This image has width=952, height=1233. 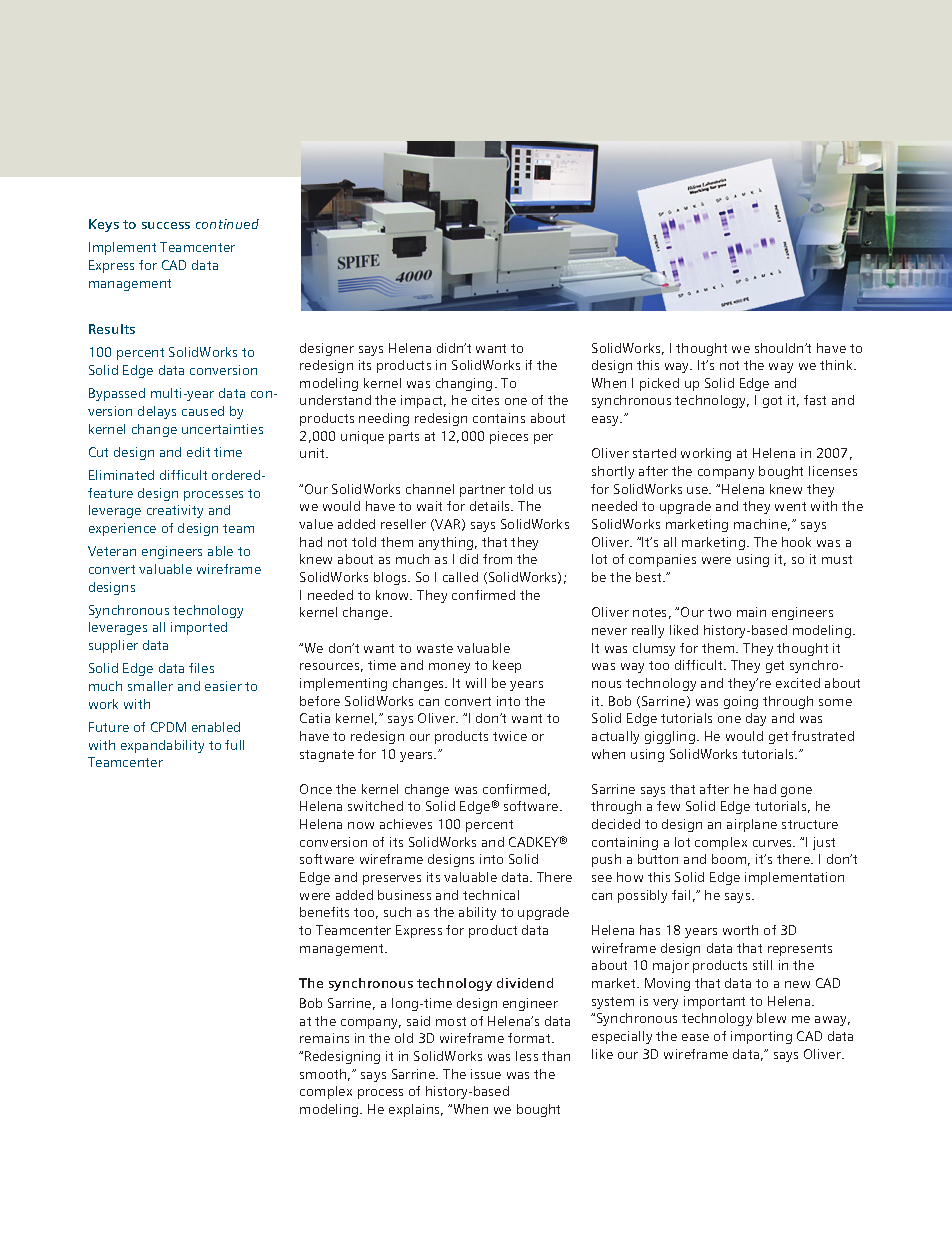 I want to click on success, so click(x=166, y=225).
